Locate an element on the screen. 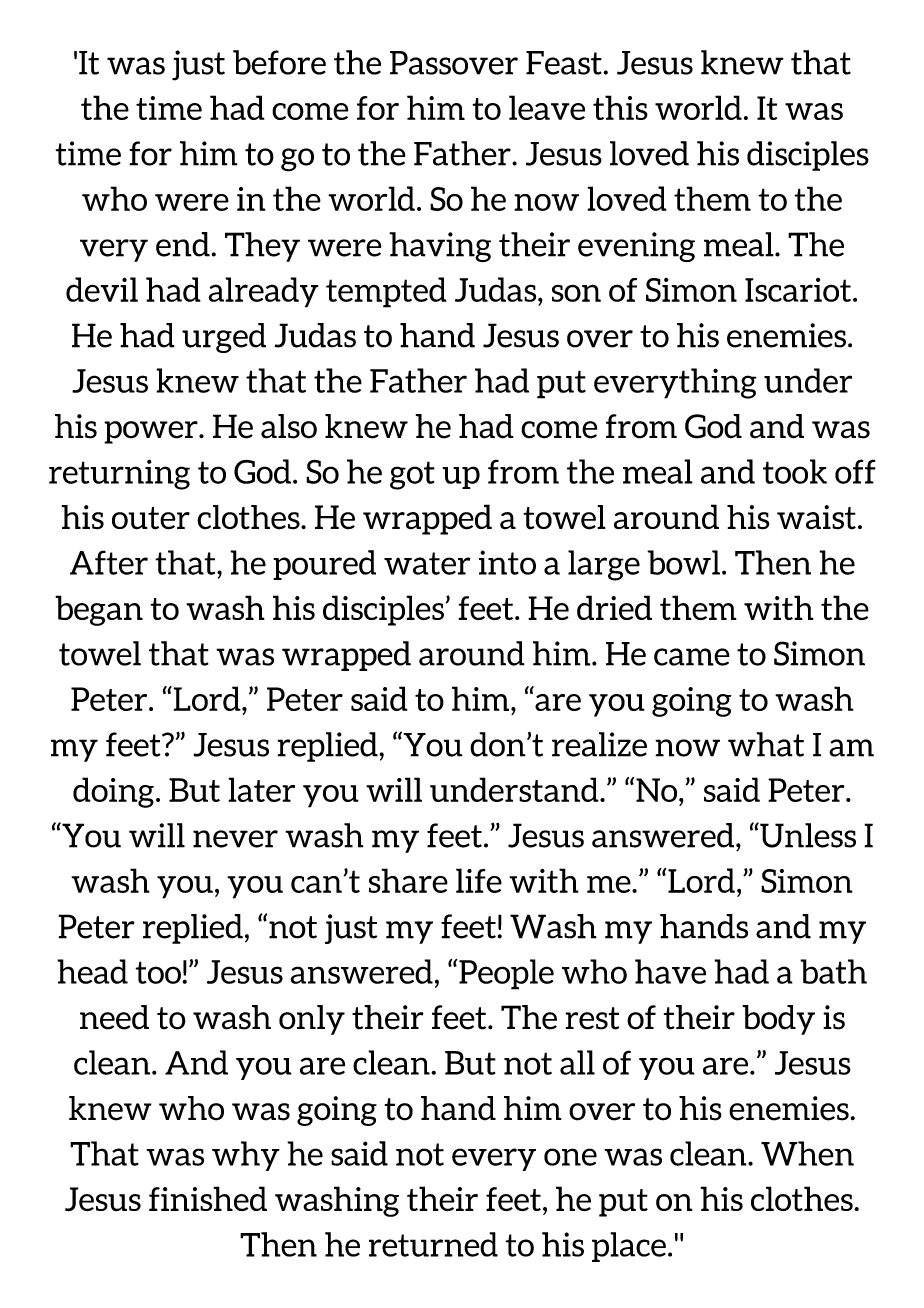 This screenshot has width=924, height=1308. before is located at coordinates (279, 62).
